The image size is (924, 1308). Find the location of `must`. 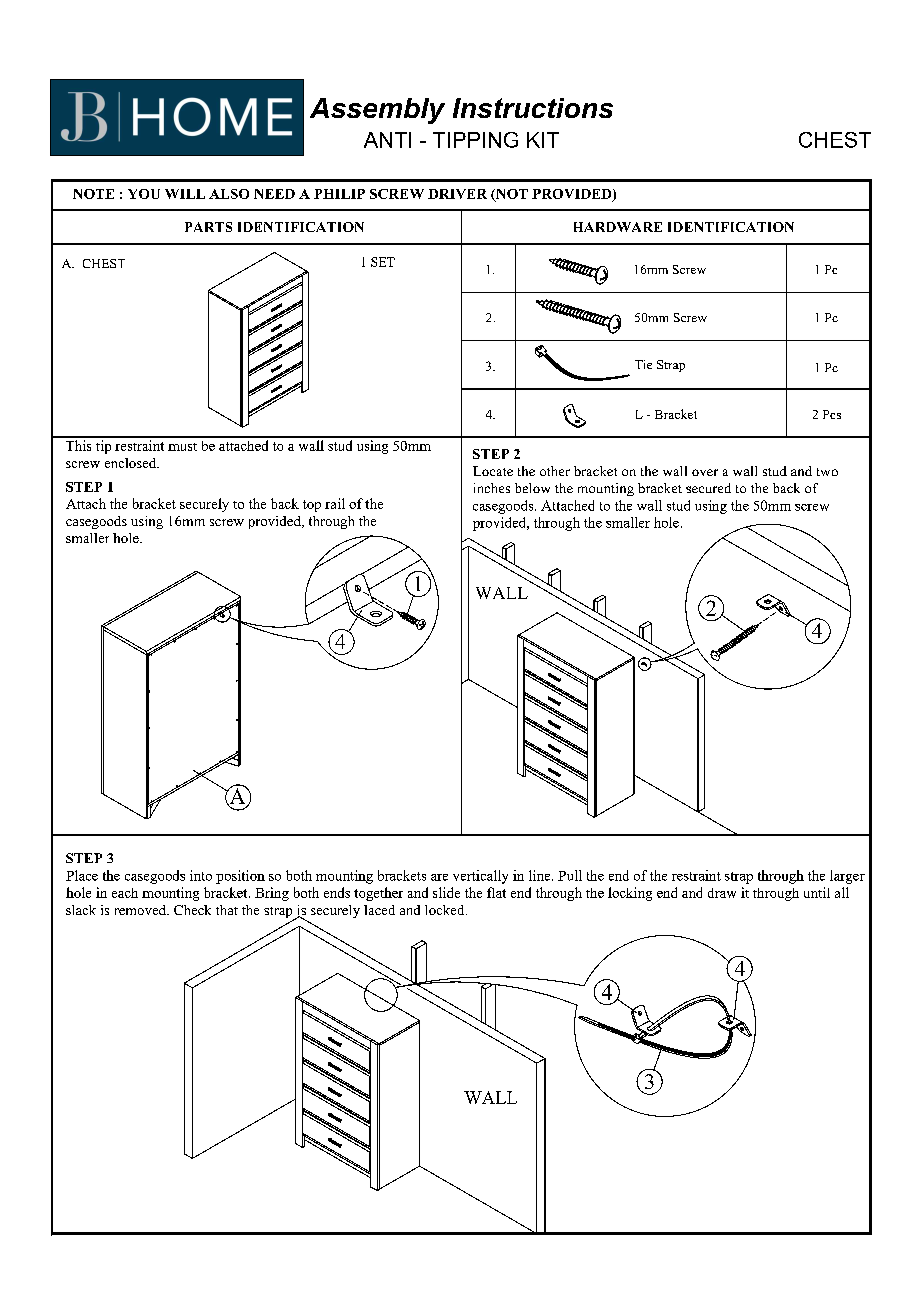

must is located at coordinates (182, 447).
